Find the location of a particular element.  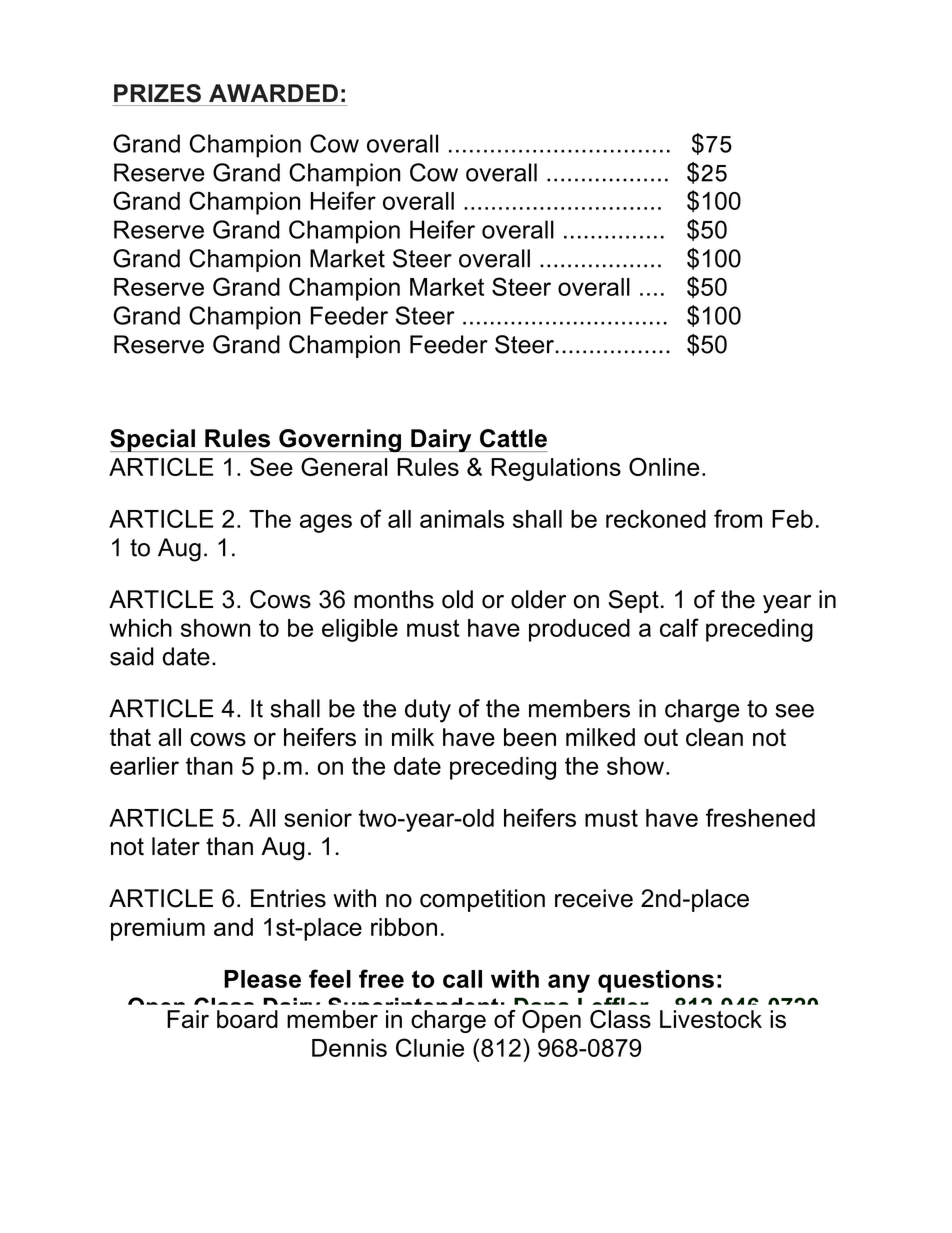

AWARDED is located at coordinates (273, 93).
